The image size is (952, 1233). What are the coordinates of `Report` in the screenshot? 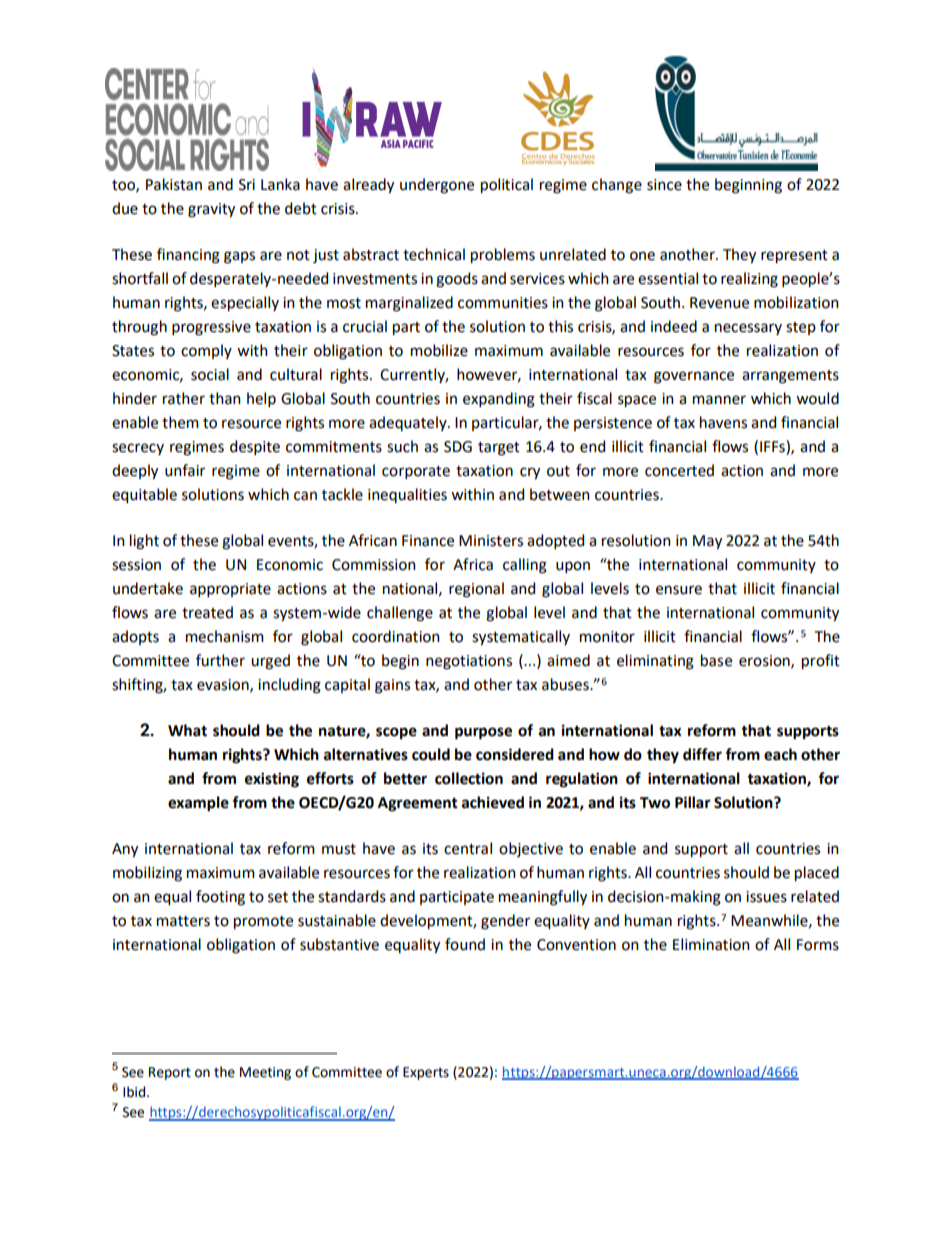 It's located at (170, 1073).
